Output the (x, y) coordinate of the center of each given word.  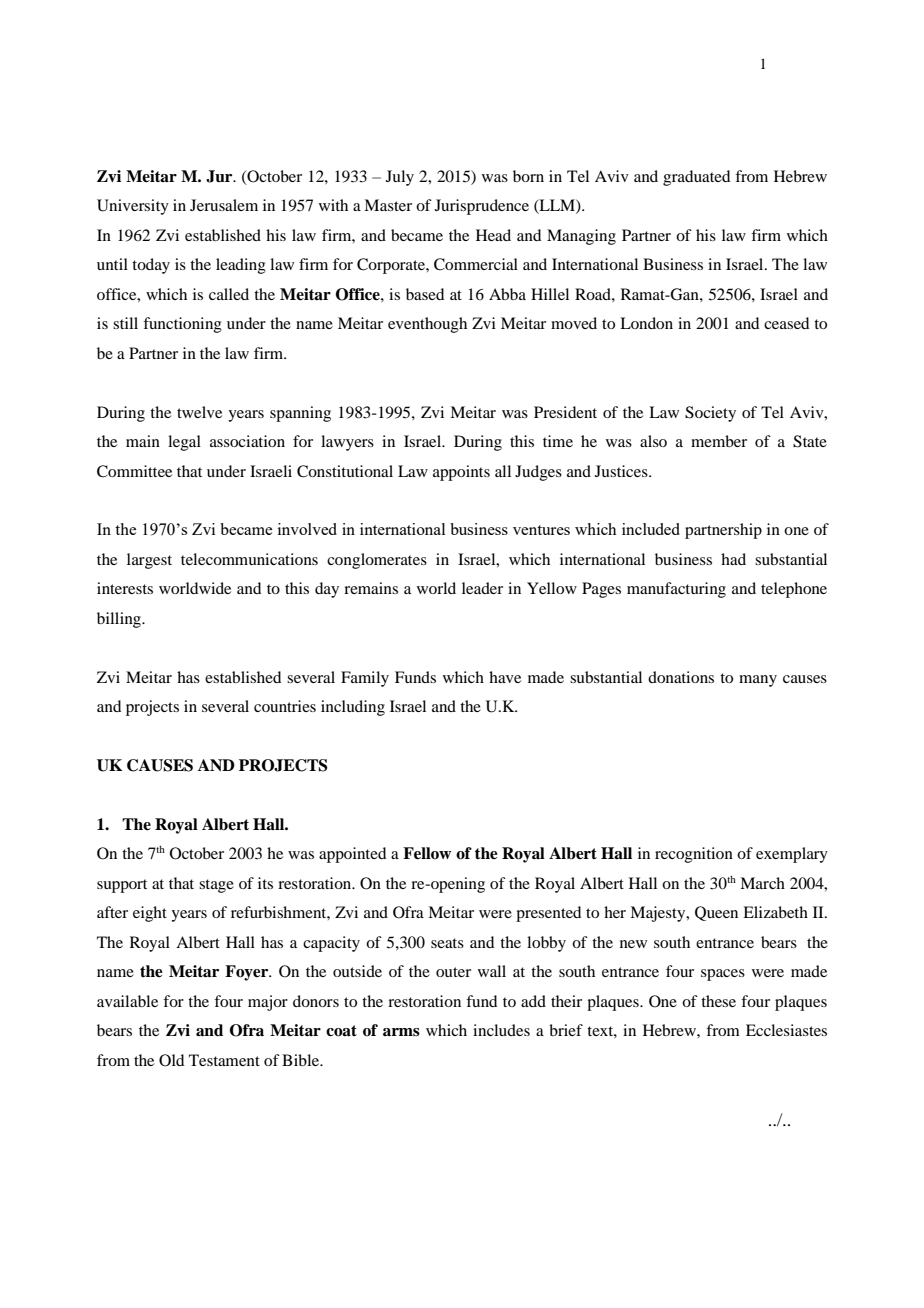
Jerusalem (224, 205)
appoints (461, 473)
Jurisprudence (482, 207)
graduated (696, 178)
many (758, 681)
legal (184, 443)
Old (171, 1060)
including (353, 708)
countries (285, 706)
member (719, 441)
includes (501, 1030)
